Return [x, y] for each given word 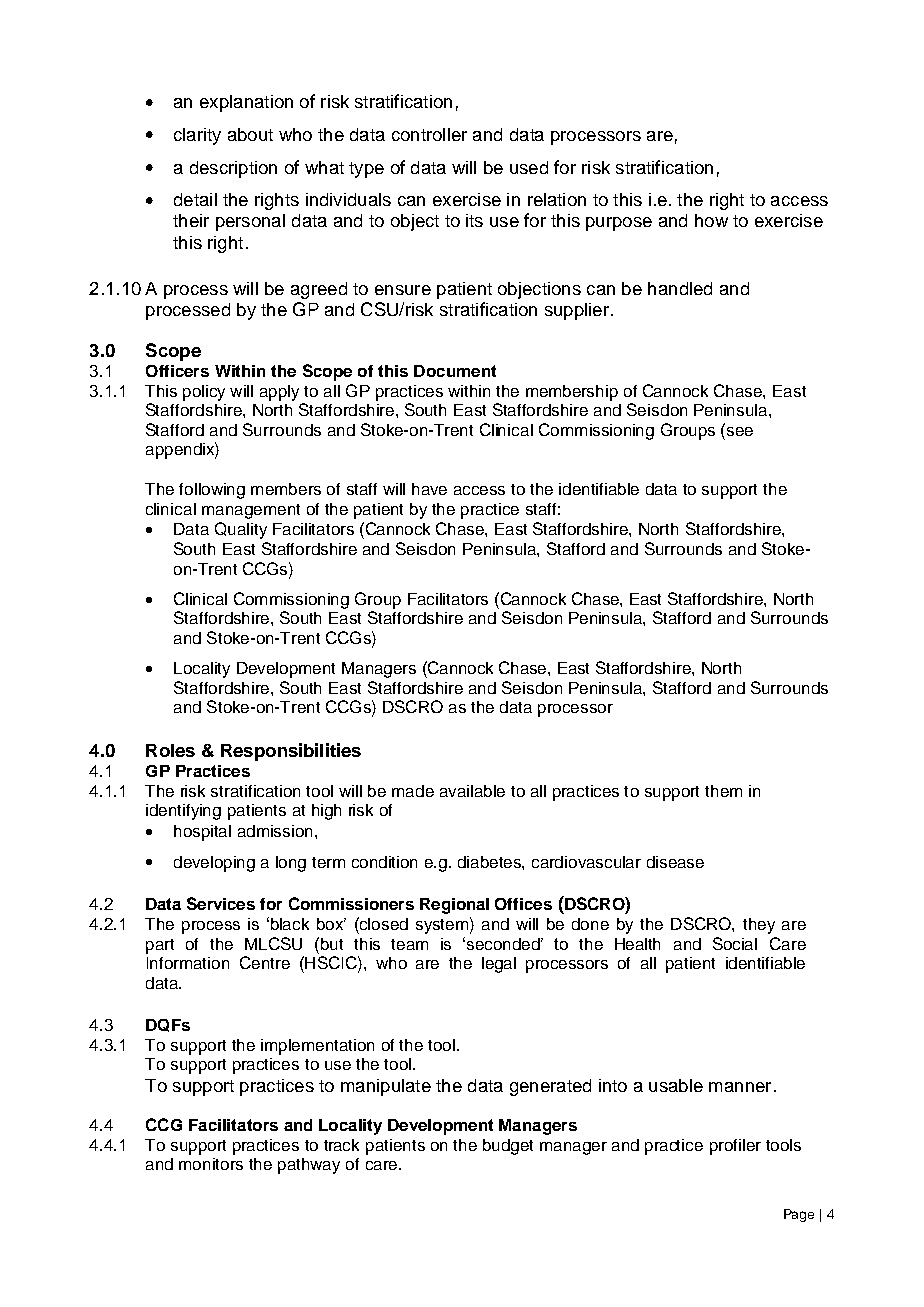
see [738, 430]
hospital [202, 833]
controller [429, 134]
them [723, 791]
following [212, 491]
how [711, 220]
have [429, 489]
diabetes [490, 862]
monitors [211, 1164]
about [250, 134]
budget [508, 1147]
